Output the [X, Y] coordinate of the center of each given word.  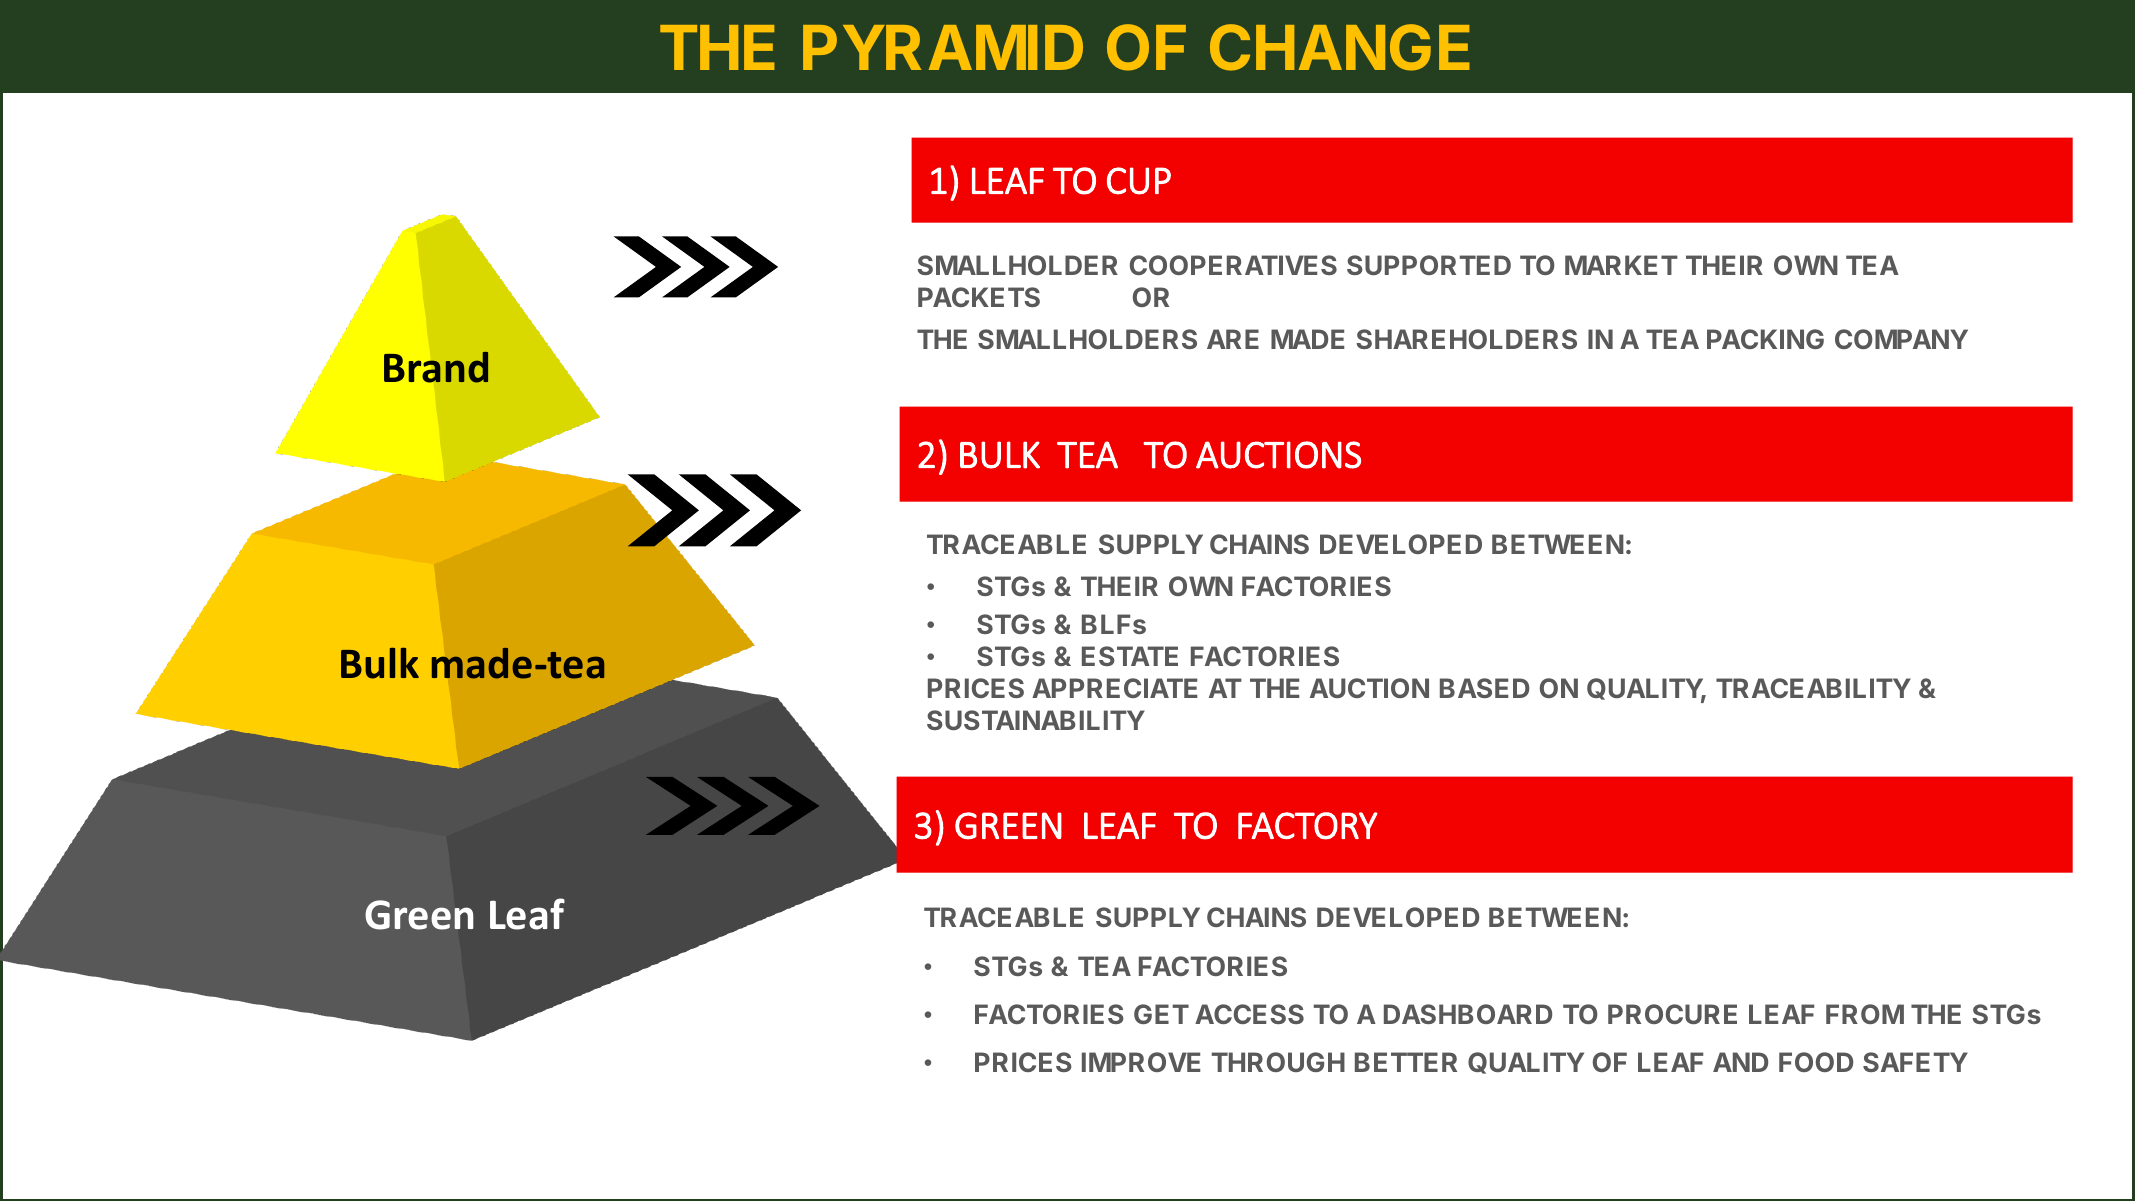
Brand [436, 367]
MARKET [1621, 265]
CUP [1139, 181]
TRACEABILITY [1813, 688]
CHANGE [1339, 47]
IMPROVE [1141, 1062]
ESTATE [1130, 656]
